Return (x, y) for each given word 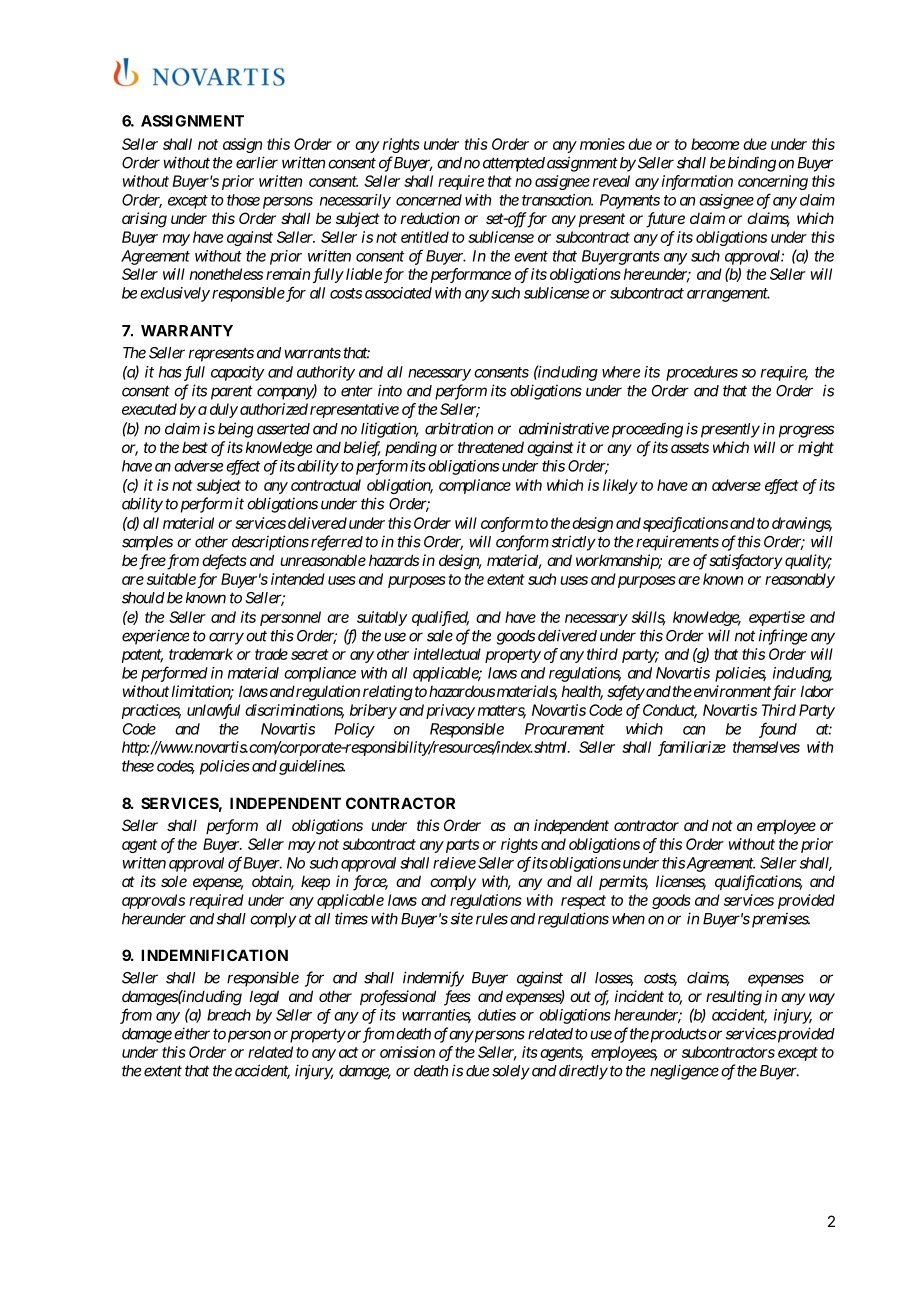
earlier (257, 162)
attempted (514, 164)
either (192, 1033)
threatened (491, 447)
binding (752, 164)
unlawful (213, 711)
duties (497, 1015)
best (195, 447)
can (694, 730)
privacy (450, 711)
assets (690, 447)
